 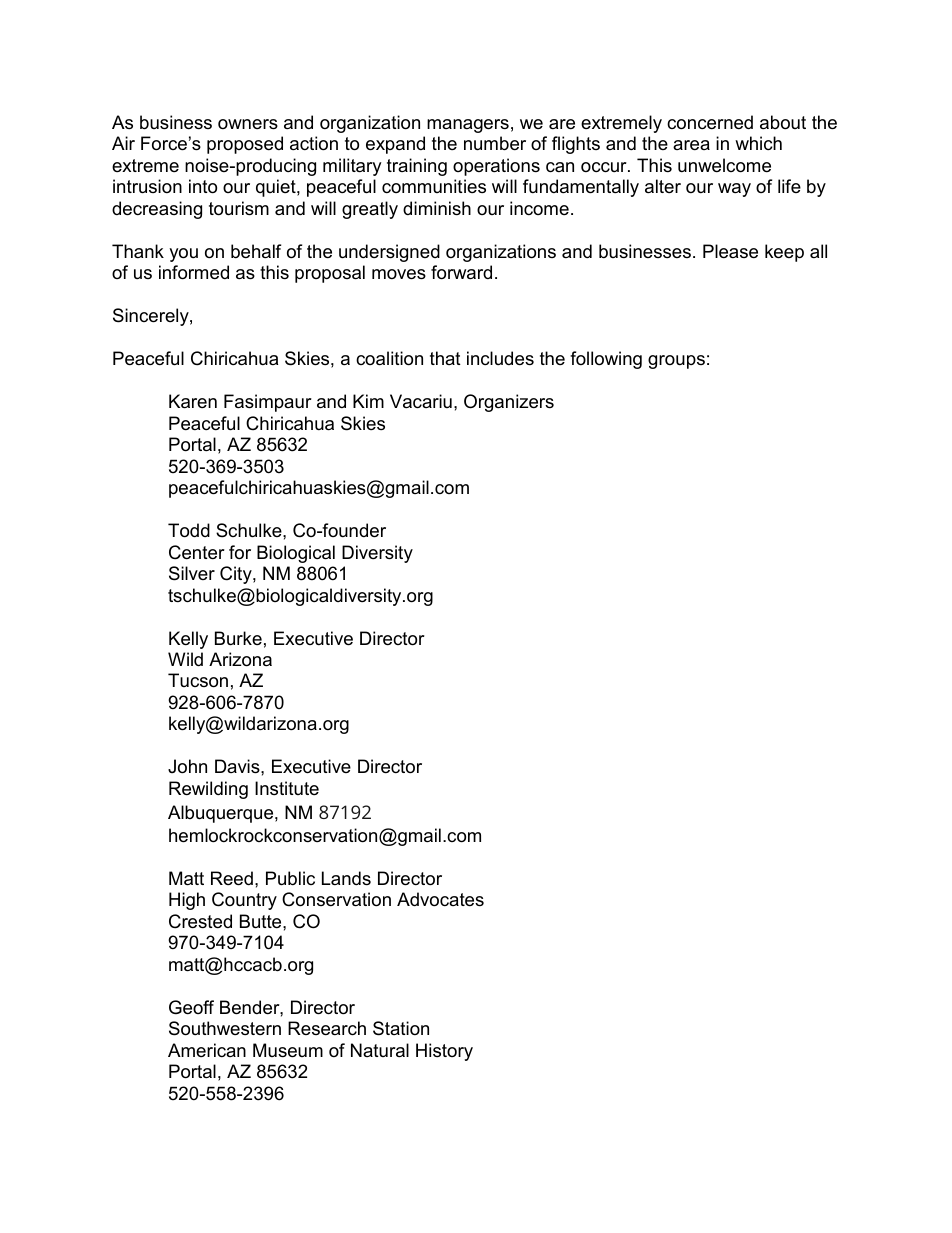 What do you see at coordinates (193, 401) in the page?
I see `Karen` at bounding box center [193, 401].
